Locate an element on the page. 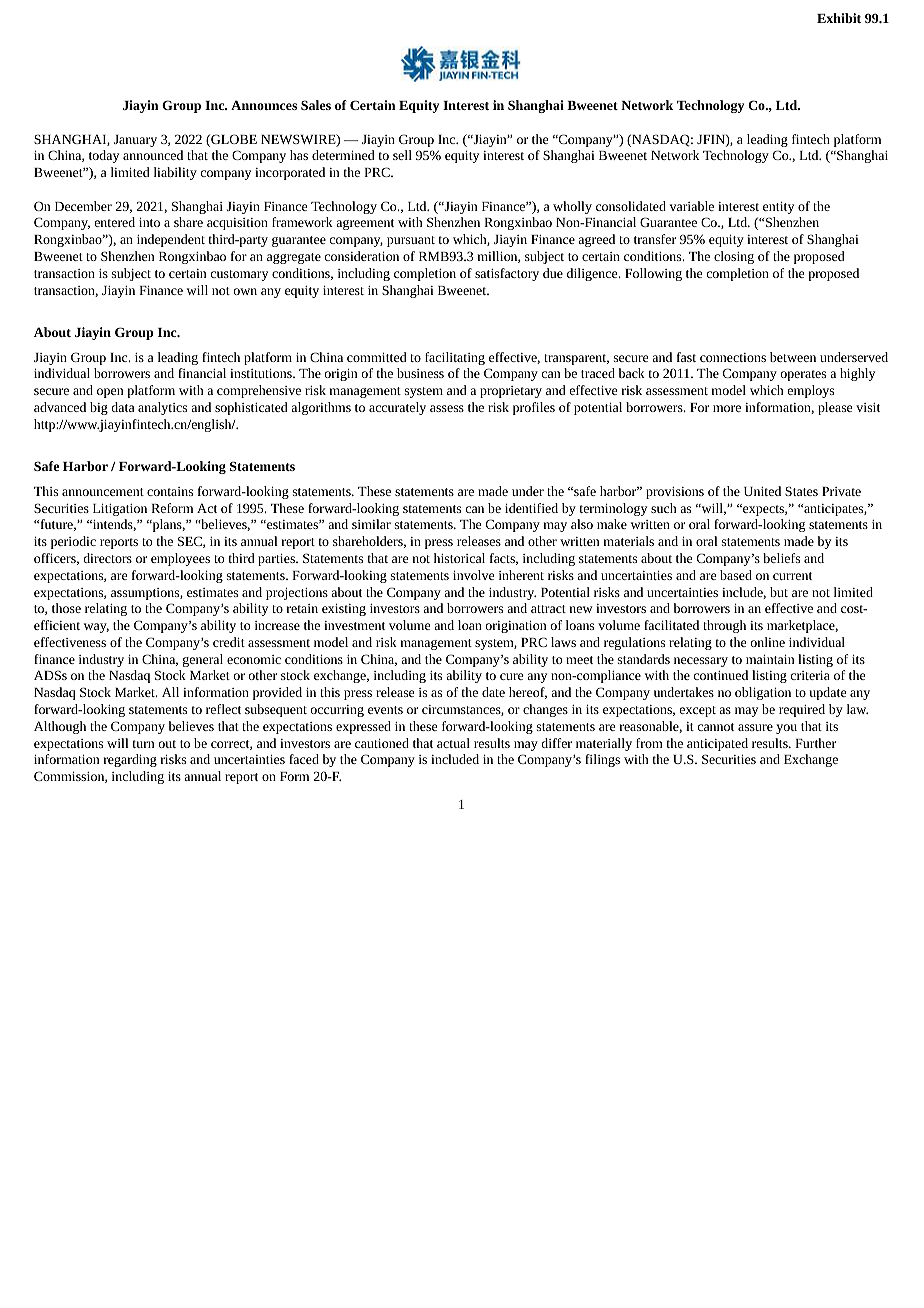 The image size is (924, 1308). actual is located at coordinates (453, 743).
